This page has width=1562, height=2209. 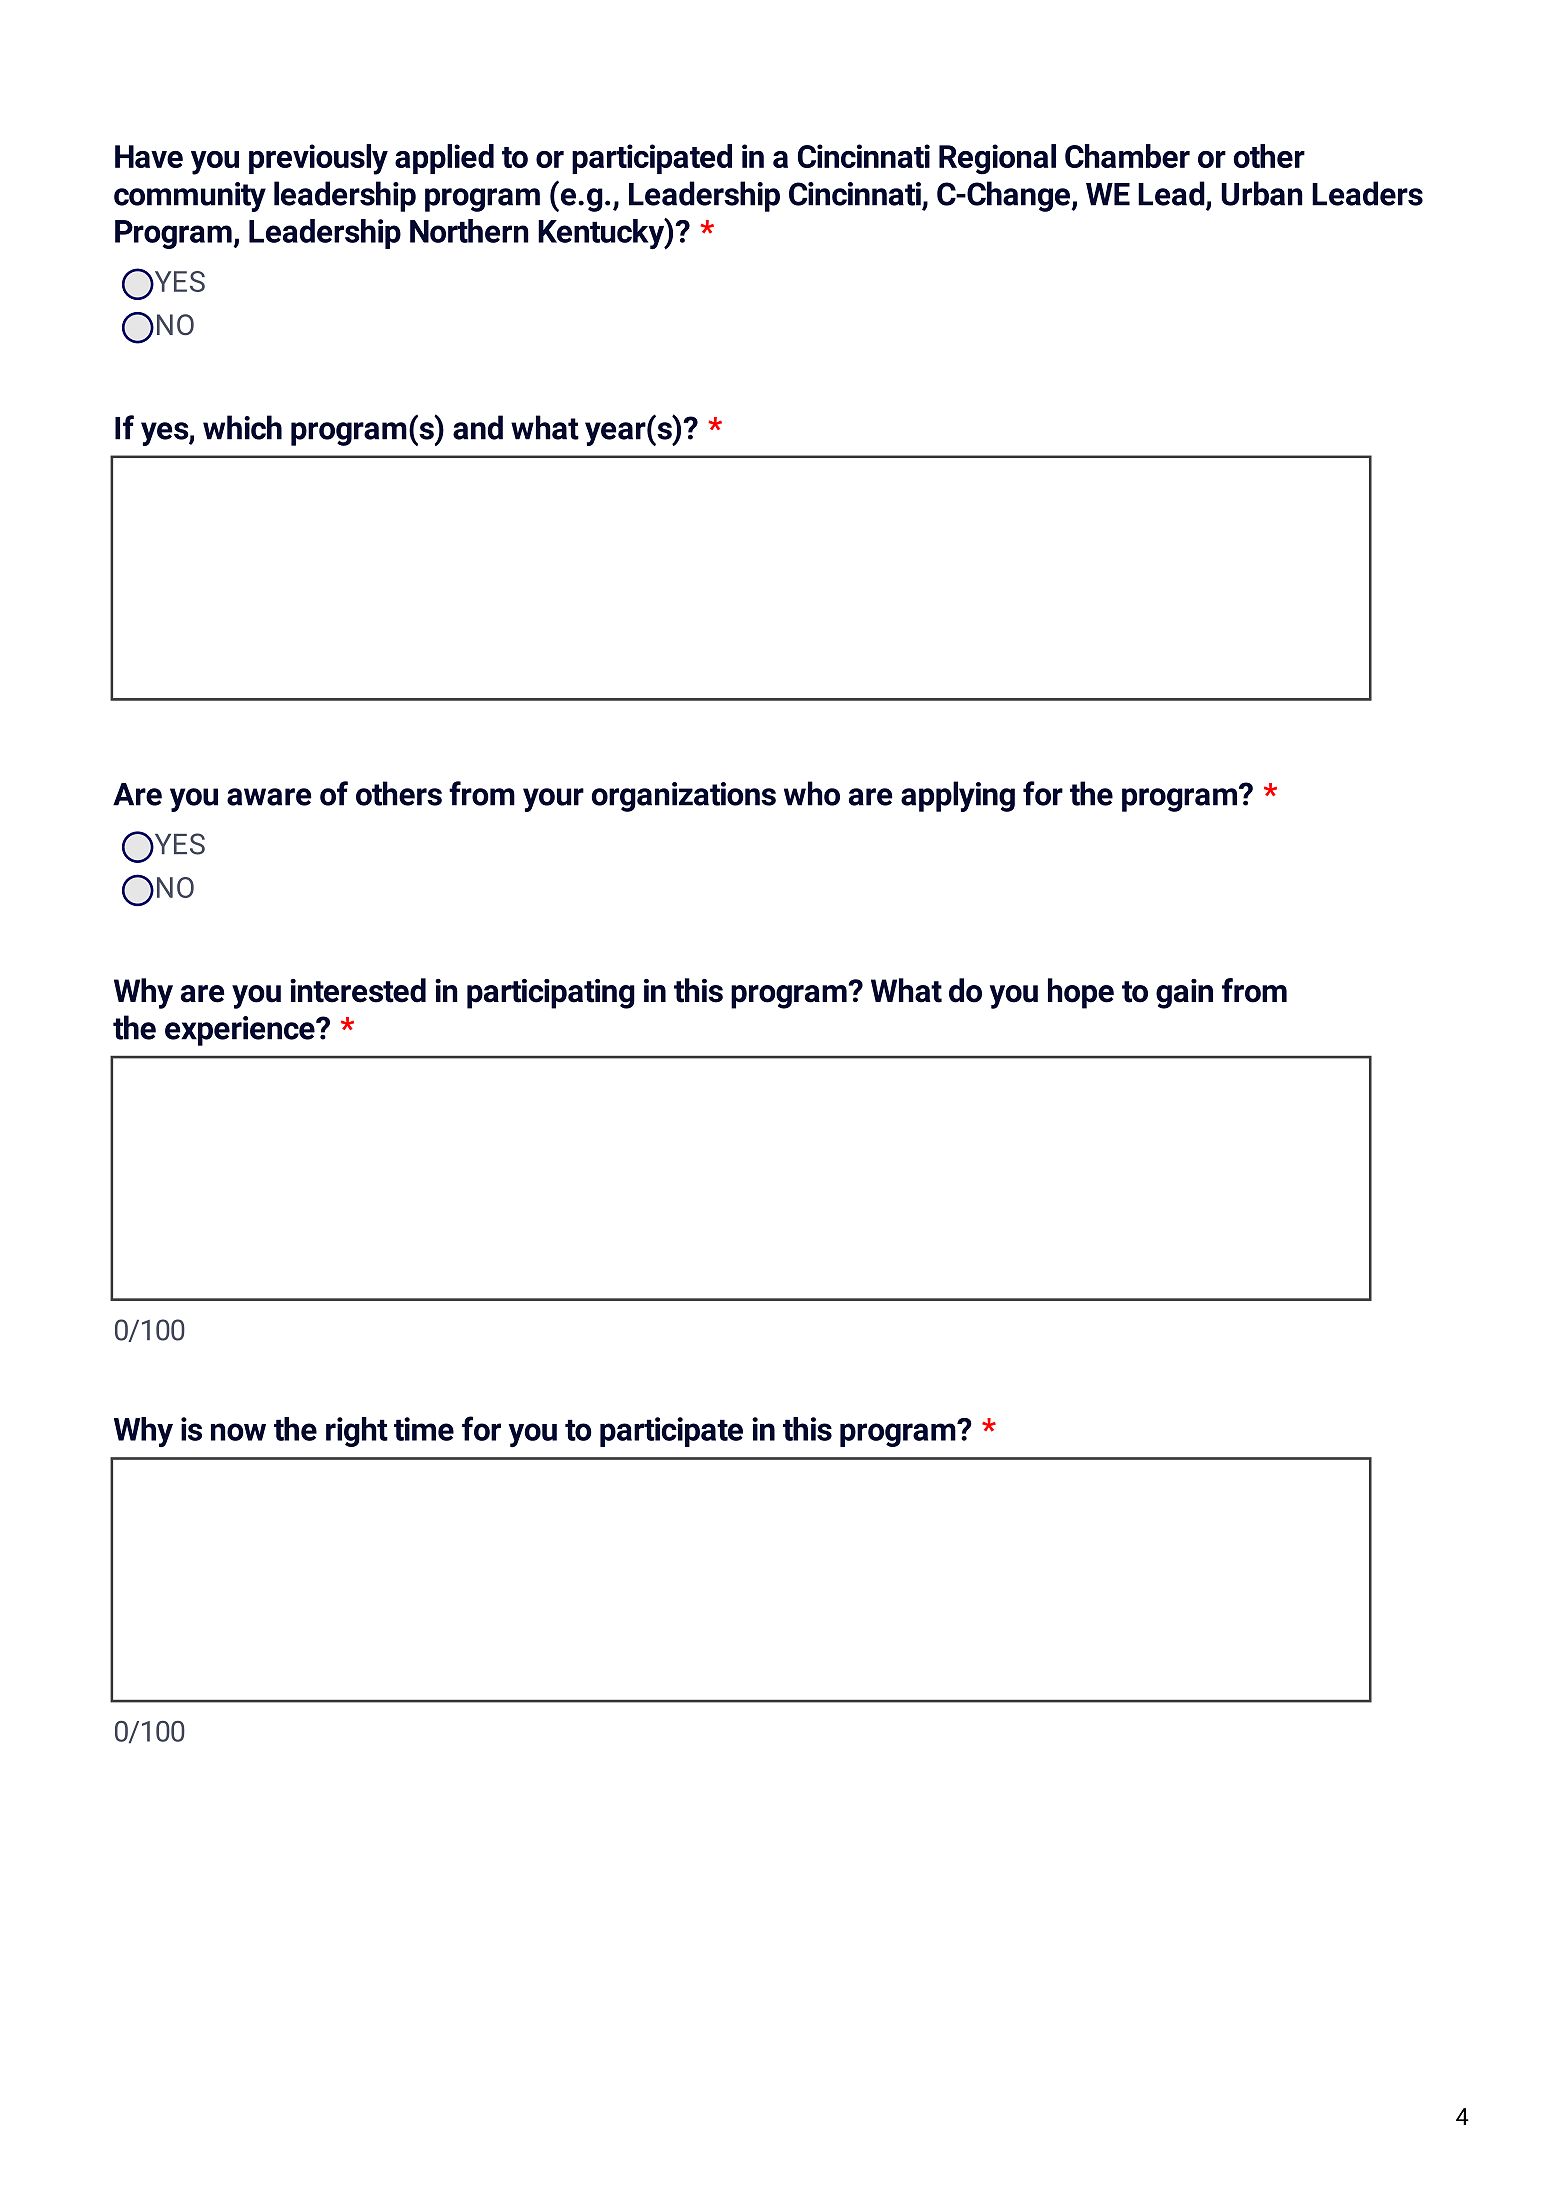 I want to click on Chamber, so click(x=1127, y=156).
